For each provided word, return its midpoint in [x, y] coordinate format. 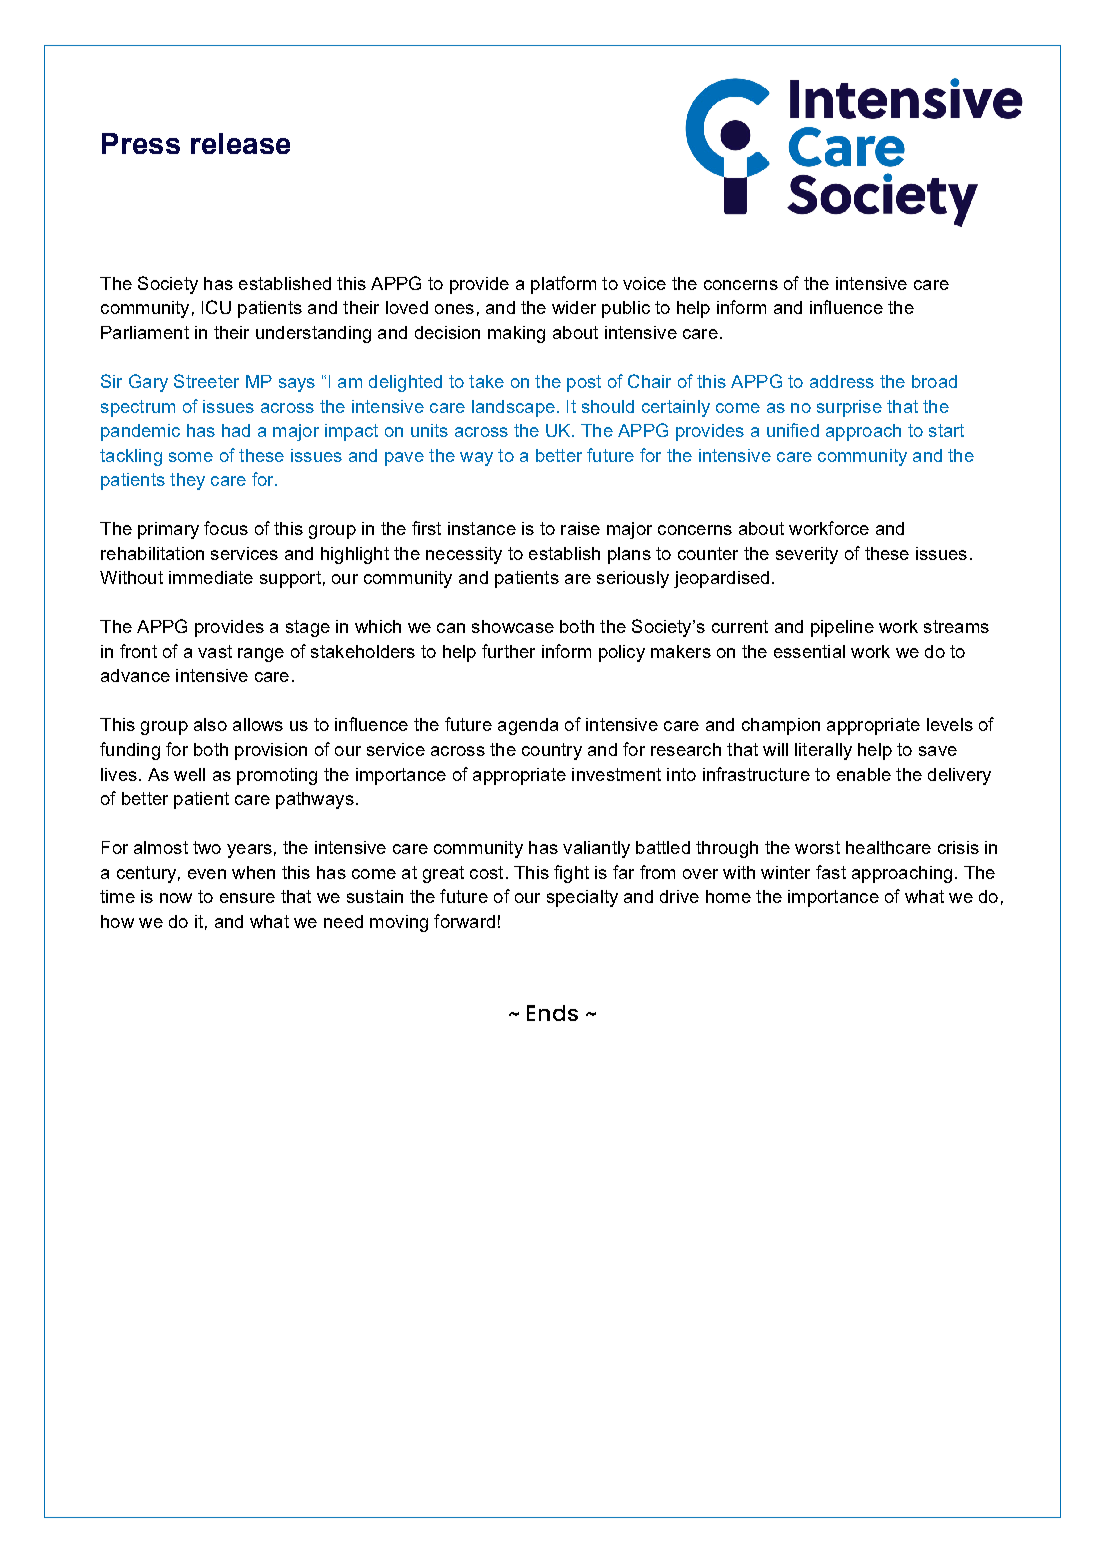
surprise [849, 408]
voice [644, 283]
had [236, 430]
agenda [528, 726]
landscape [513, 408]
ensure [247, 898]
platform [563, 285]
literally [823, 751]
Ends [552, 1013]
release [240, 143]
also [210, 724]
